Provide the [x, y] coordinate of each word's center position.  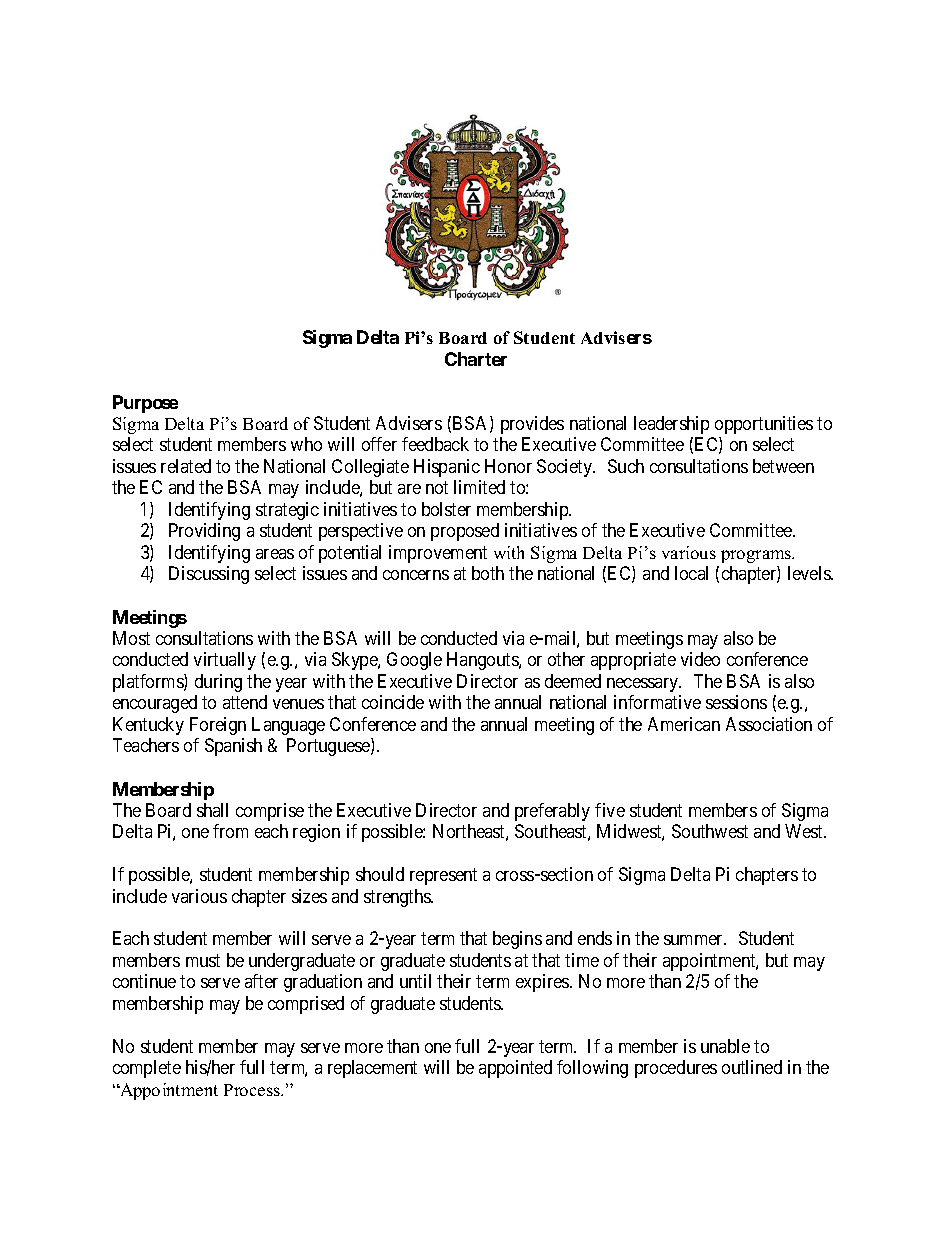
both [488, 573]
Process [253, 1090]
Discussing [209, 575]
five [610, 810]
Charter [476, 359]
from [230, 831]
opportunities [764, 425]
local [691, 573]
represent [443, 876]
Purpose [145, 404]
